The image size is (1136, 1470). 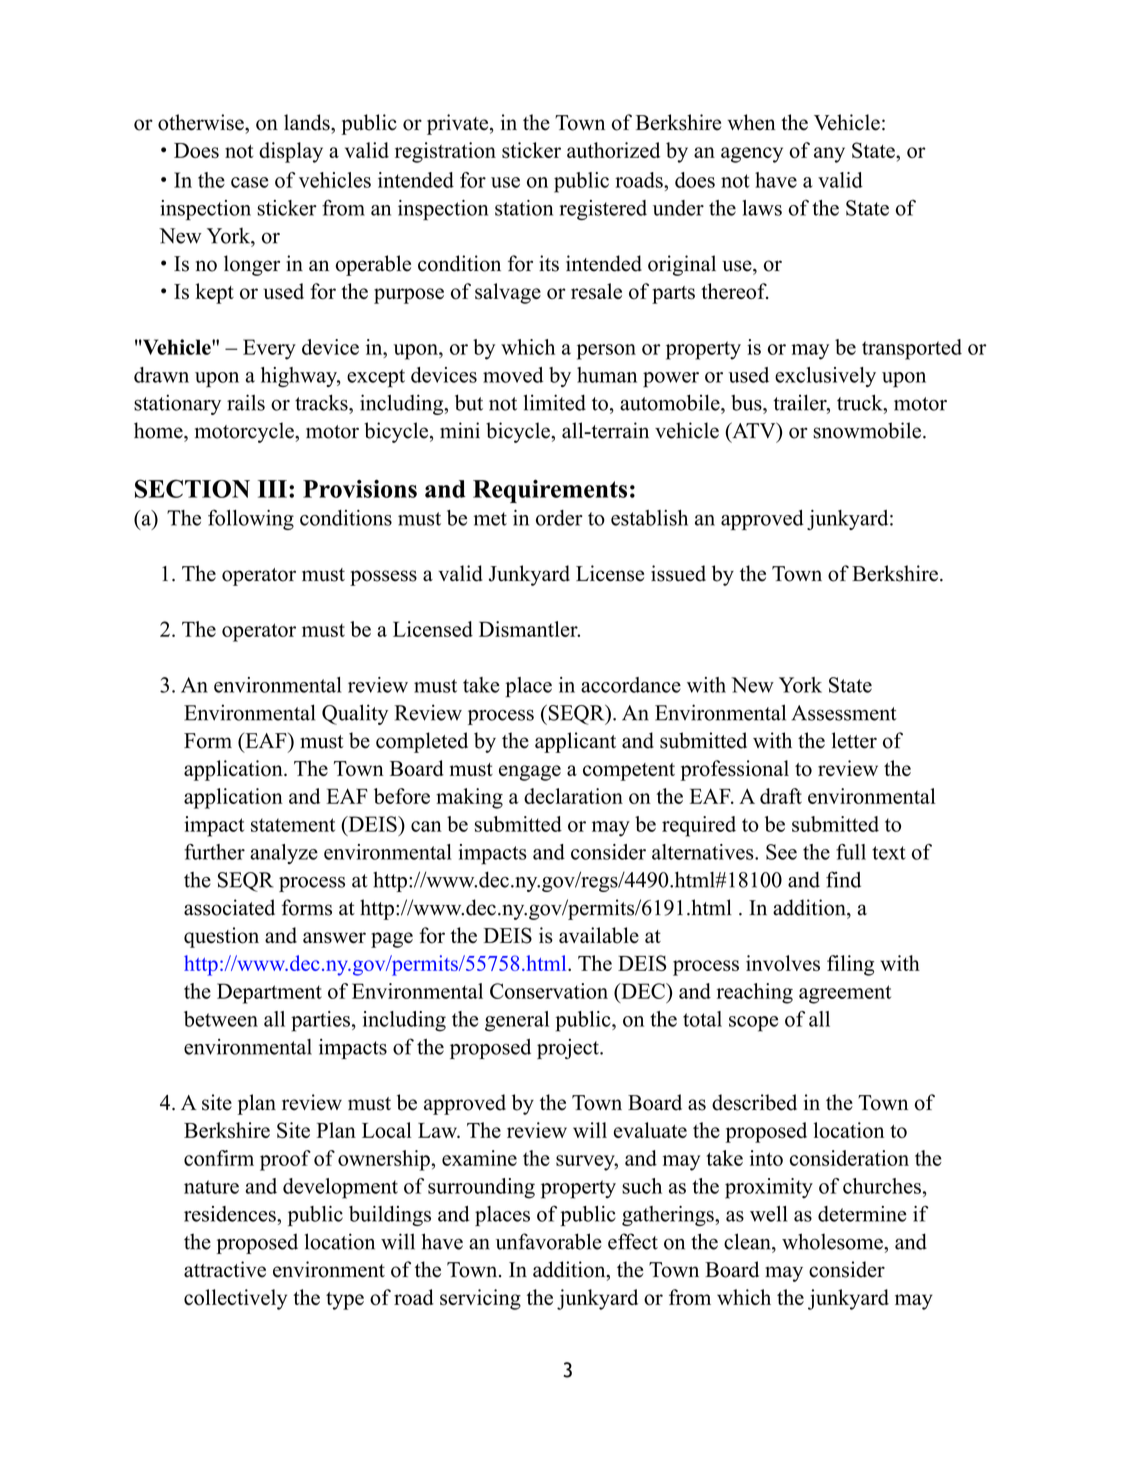 What do you see at coordinates (250, 182) in the document?
I see `case` at bounding box center [250, 182].
